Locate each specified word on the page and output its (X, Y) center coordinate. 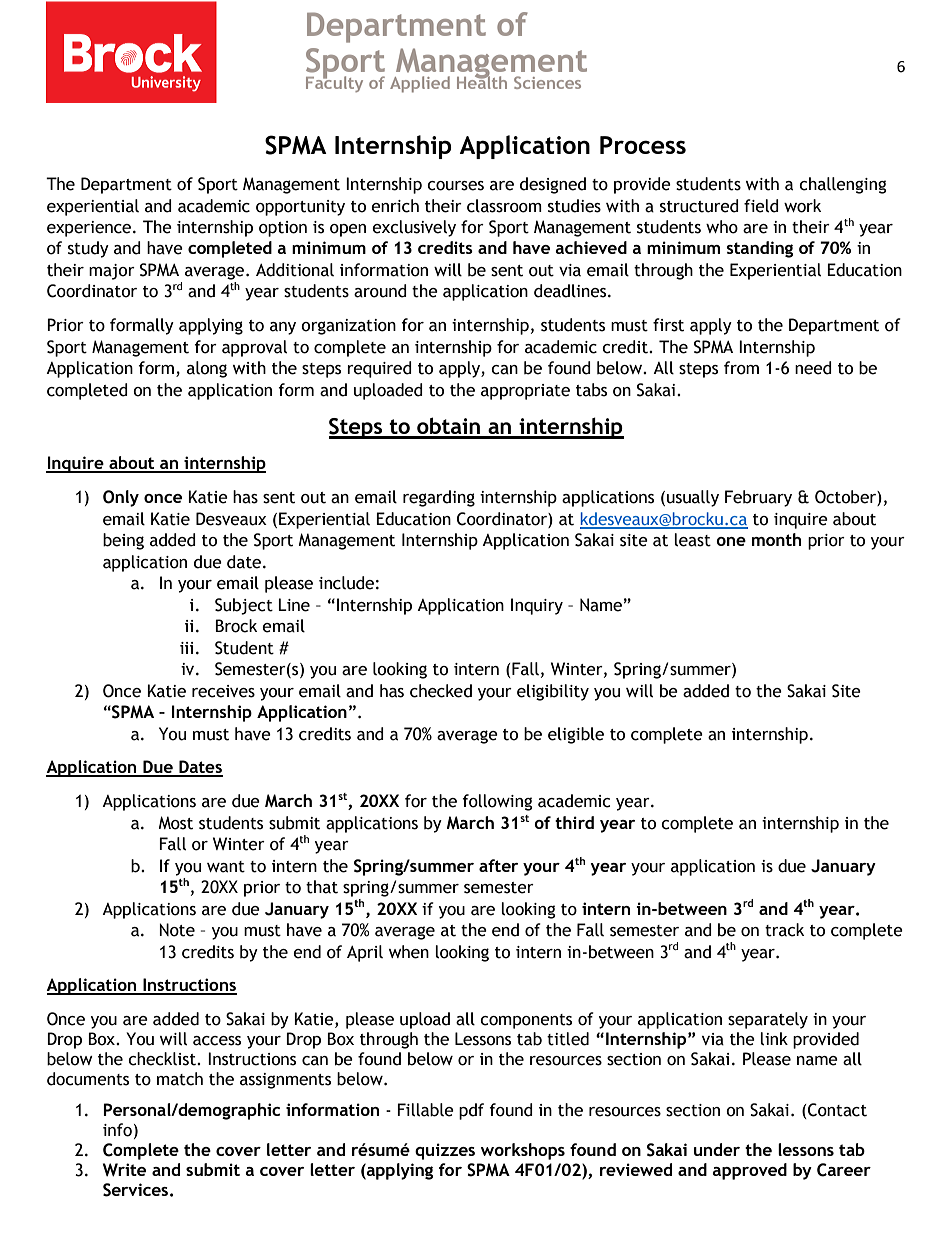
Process (643, 145)
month (776, 539)
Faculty (334, 83)
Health (482, 81)
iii (186, 648)
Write (124, 1170)
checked (441, 691)
